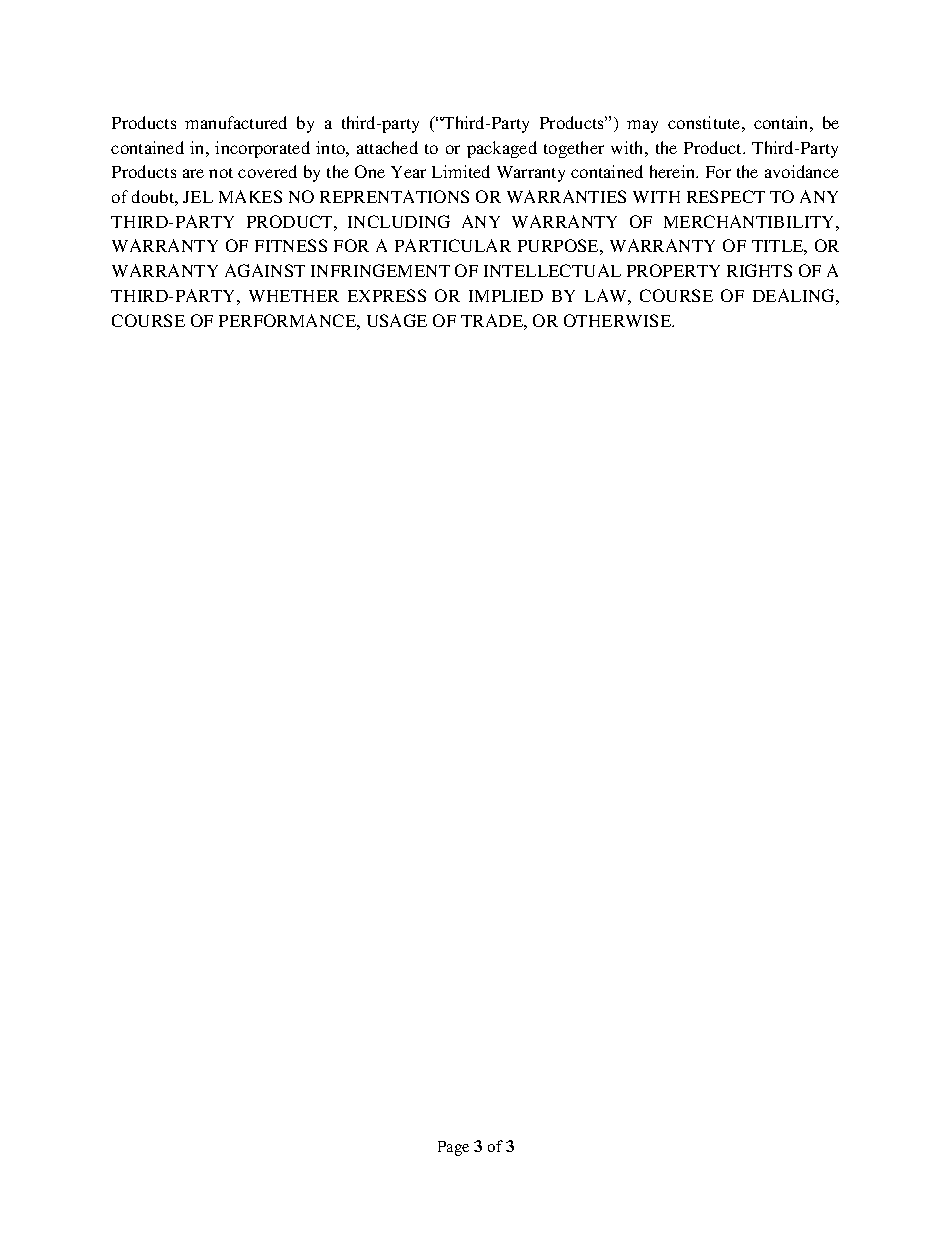 Image resolution: width=952 pixels, height=1233 pixels. Describe the element at coordinates (759, 270) in the page. I see `RIGHTS` at that location.
